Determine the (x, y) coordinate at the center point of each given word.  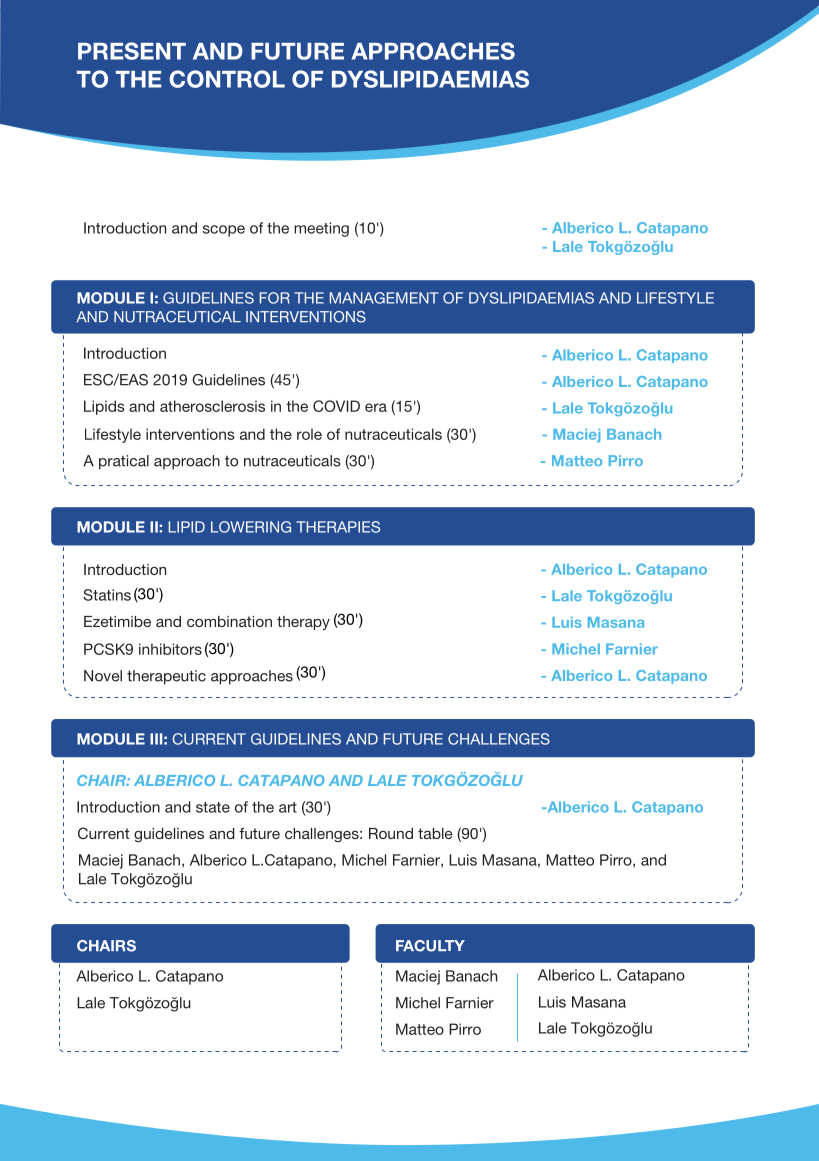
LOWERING (251, 527)
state (213, 807)
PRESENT (132, 51)
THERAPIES (338, 527)
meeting (321, 229)
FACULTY (430, 946)
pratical (124, 462)
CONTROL (227, 79)
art (288, 807)
